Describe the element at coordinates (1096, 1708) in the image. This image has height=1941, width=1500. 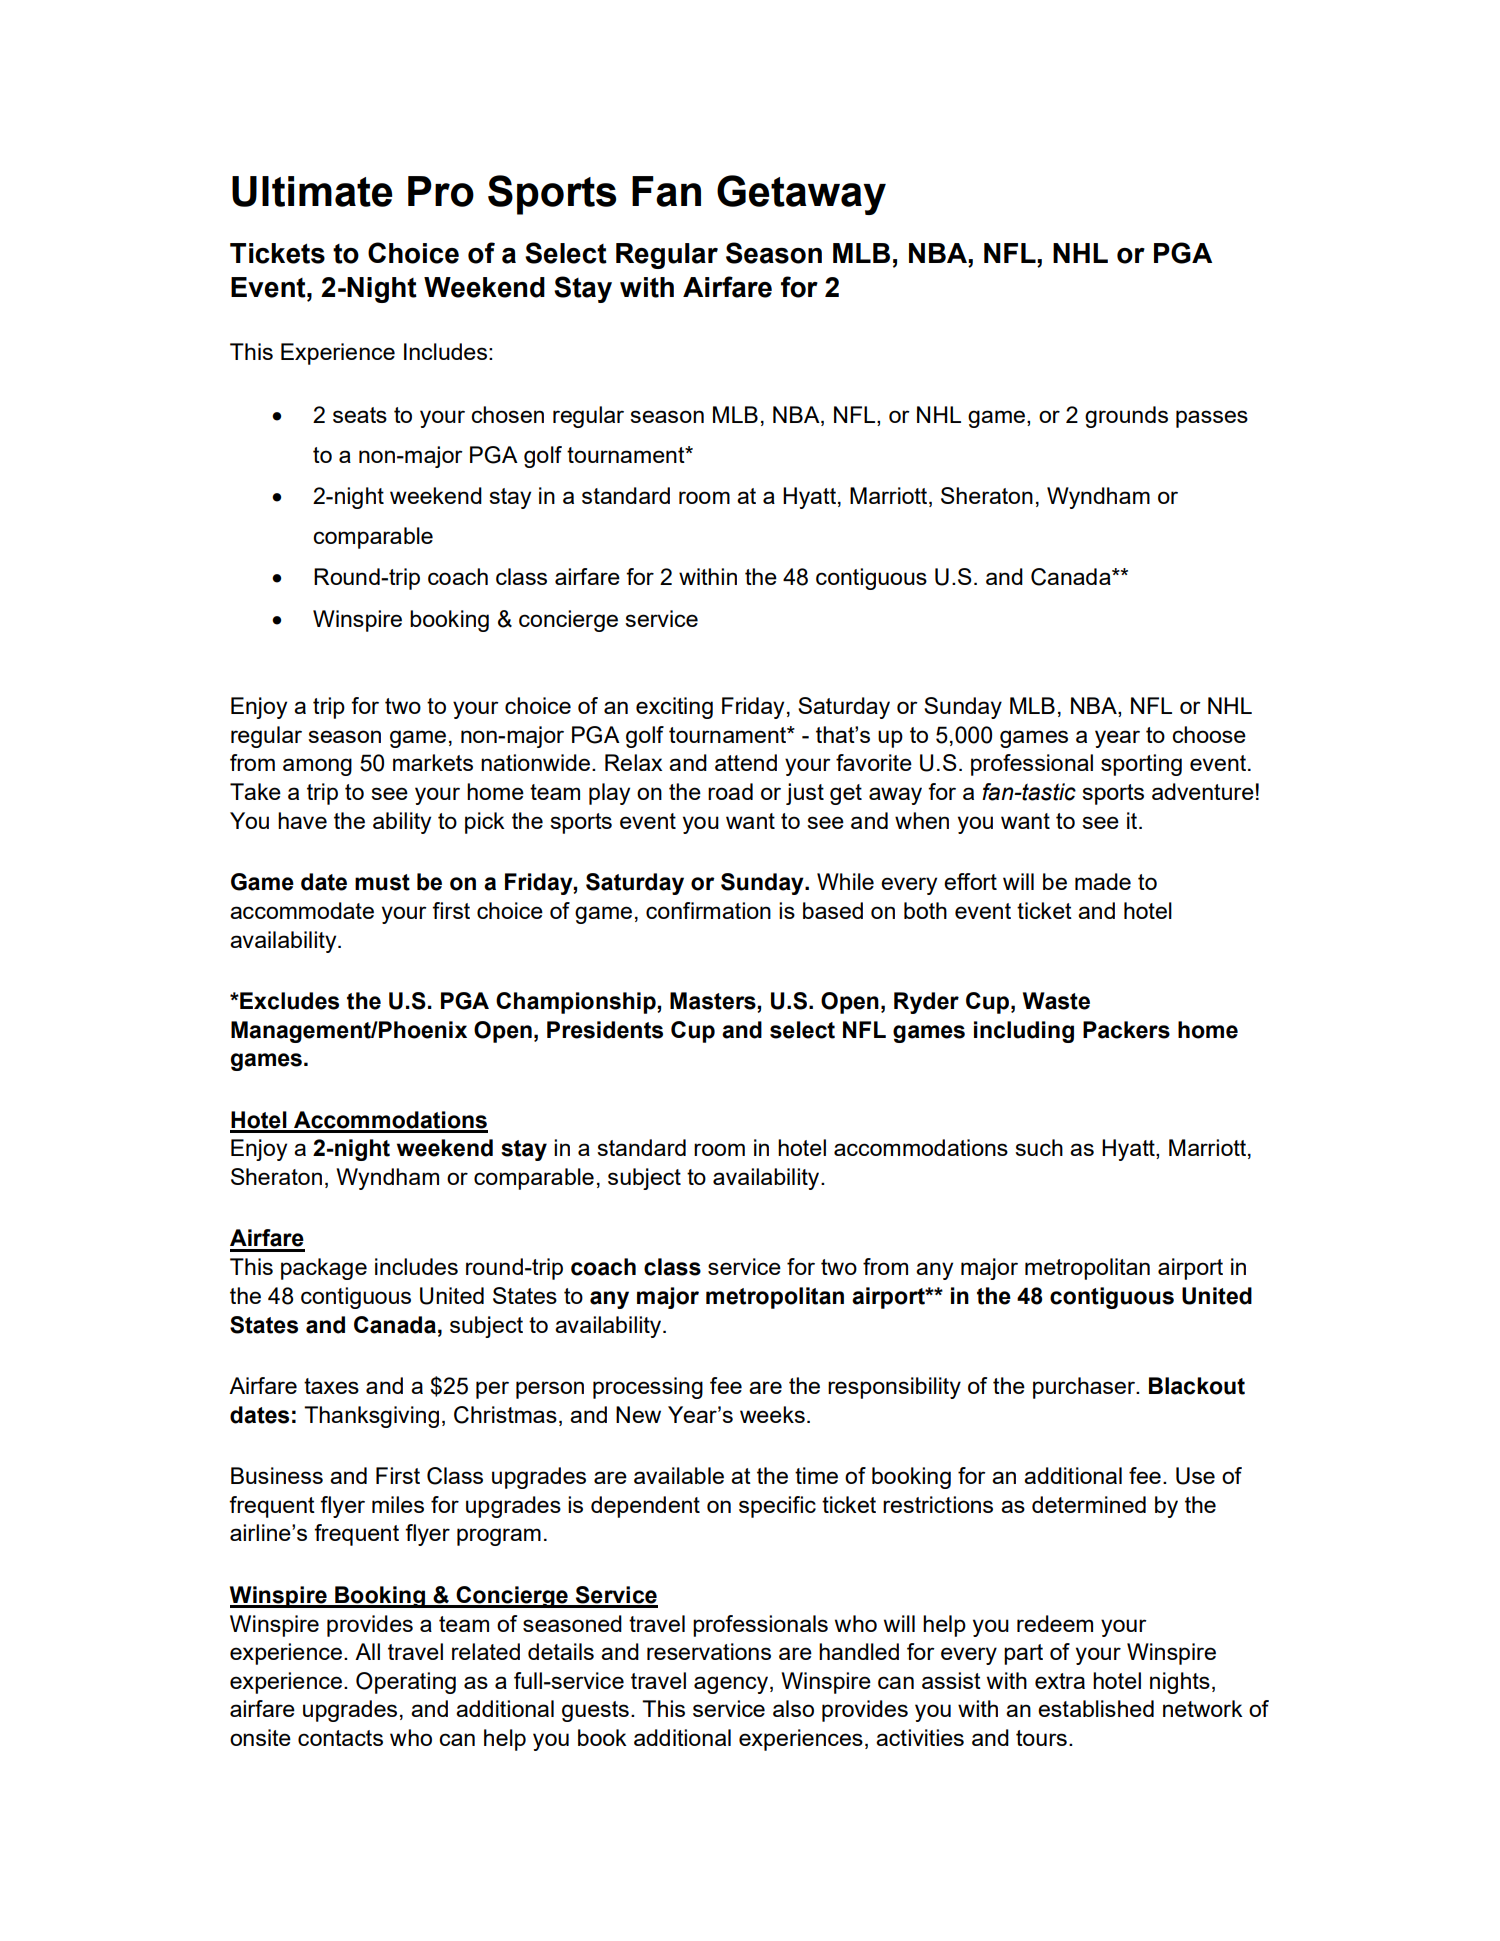
I see `established` at that location.
